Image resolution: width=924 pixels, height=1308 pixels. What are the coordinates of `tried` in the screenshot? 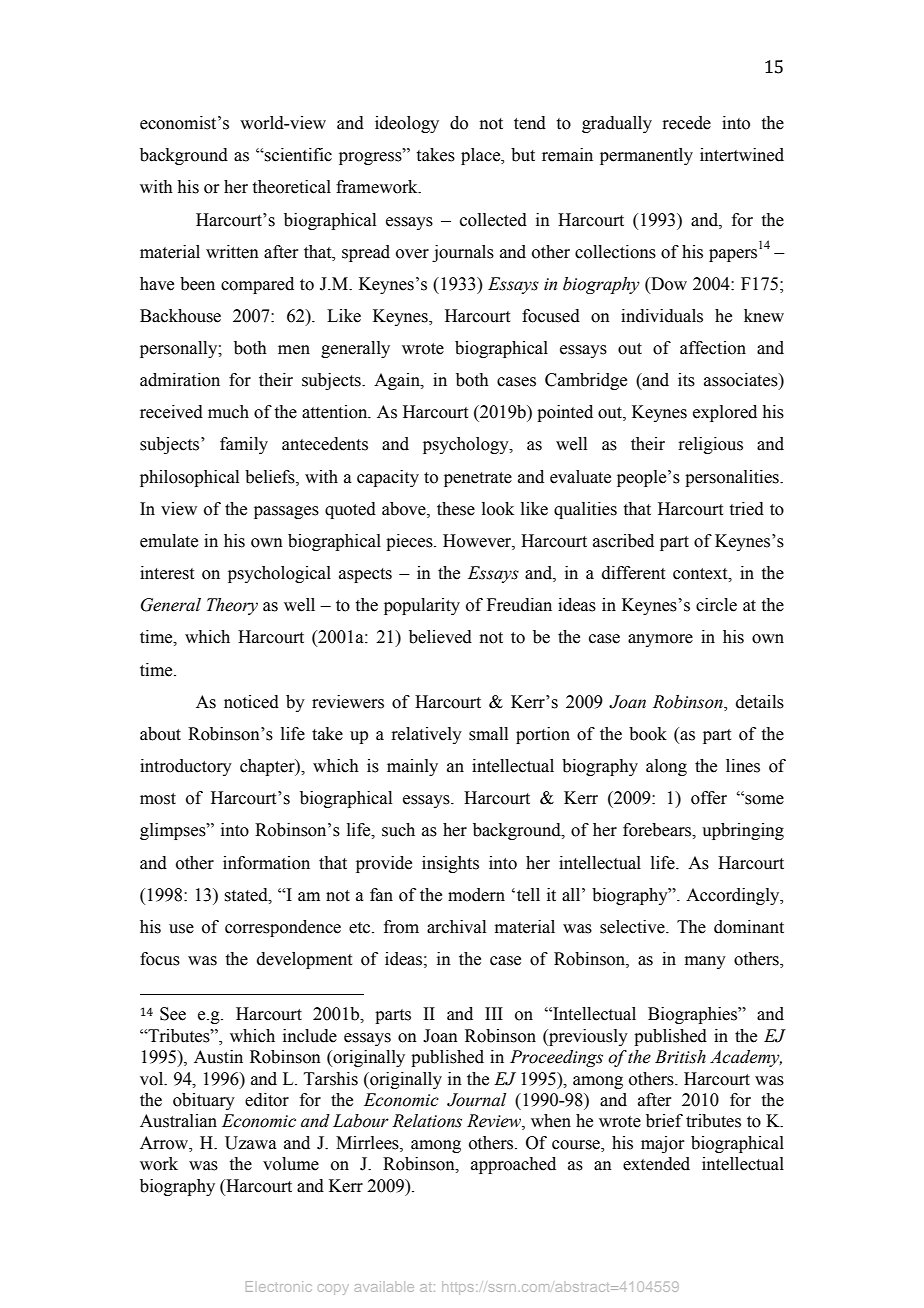 It's located at (747, 509).
